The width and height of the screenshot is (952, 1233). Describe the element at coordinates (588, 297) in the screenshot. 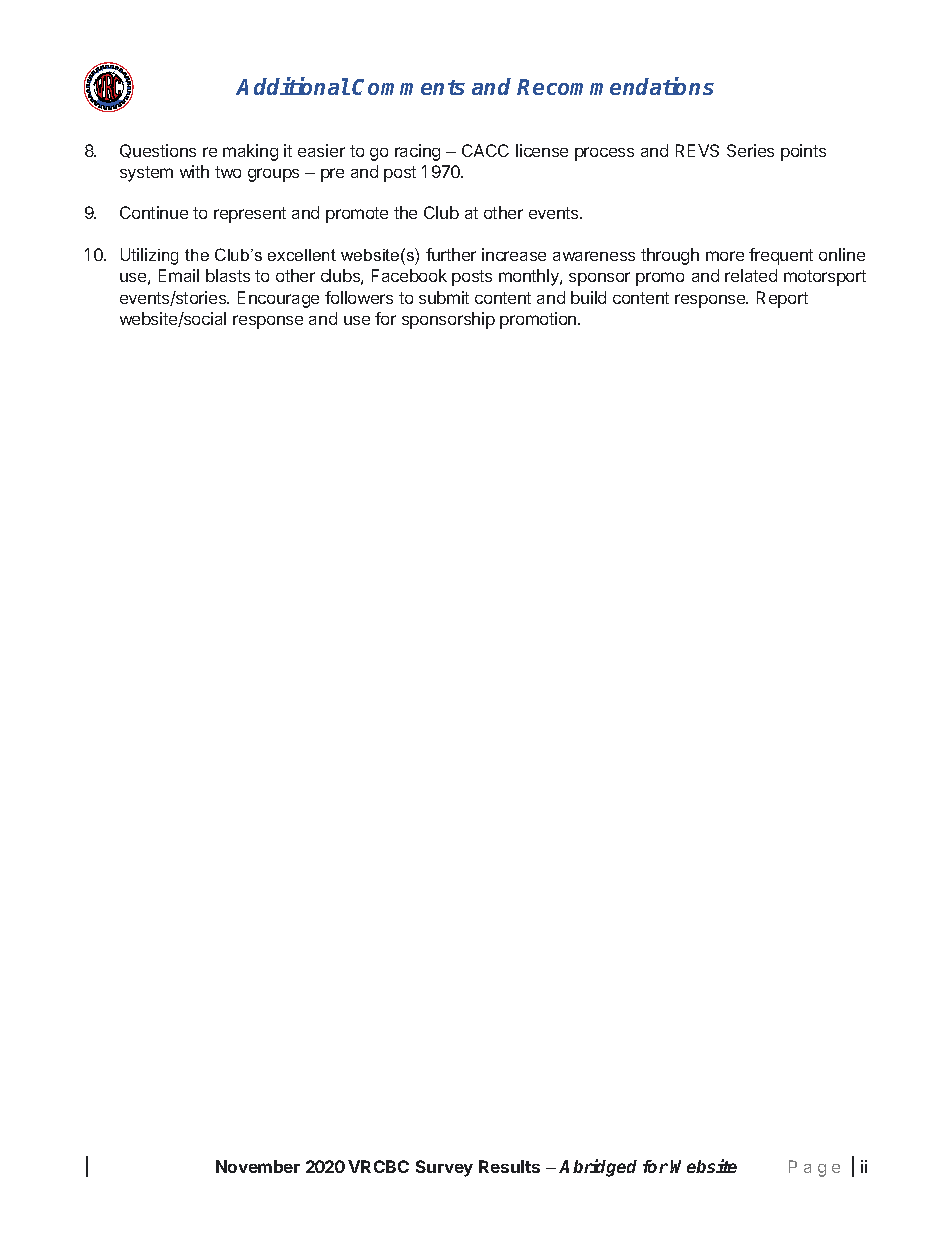

I see `build` at that location.
